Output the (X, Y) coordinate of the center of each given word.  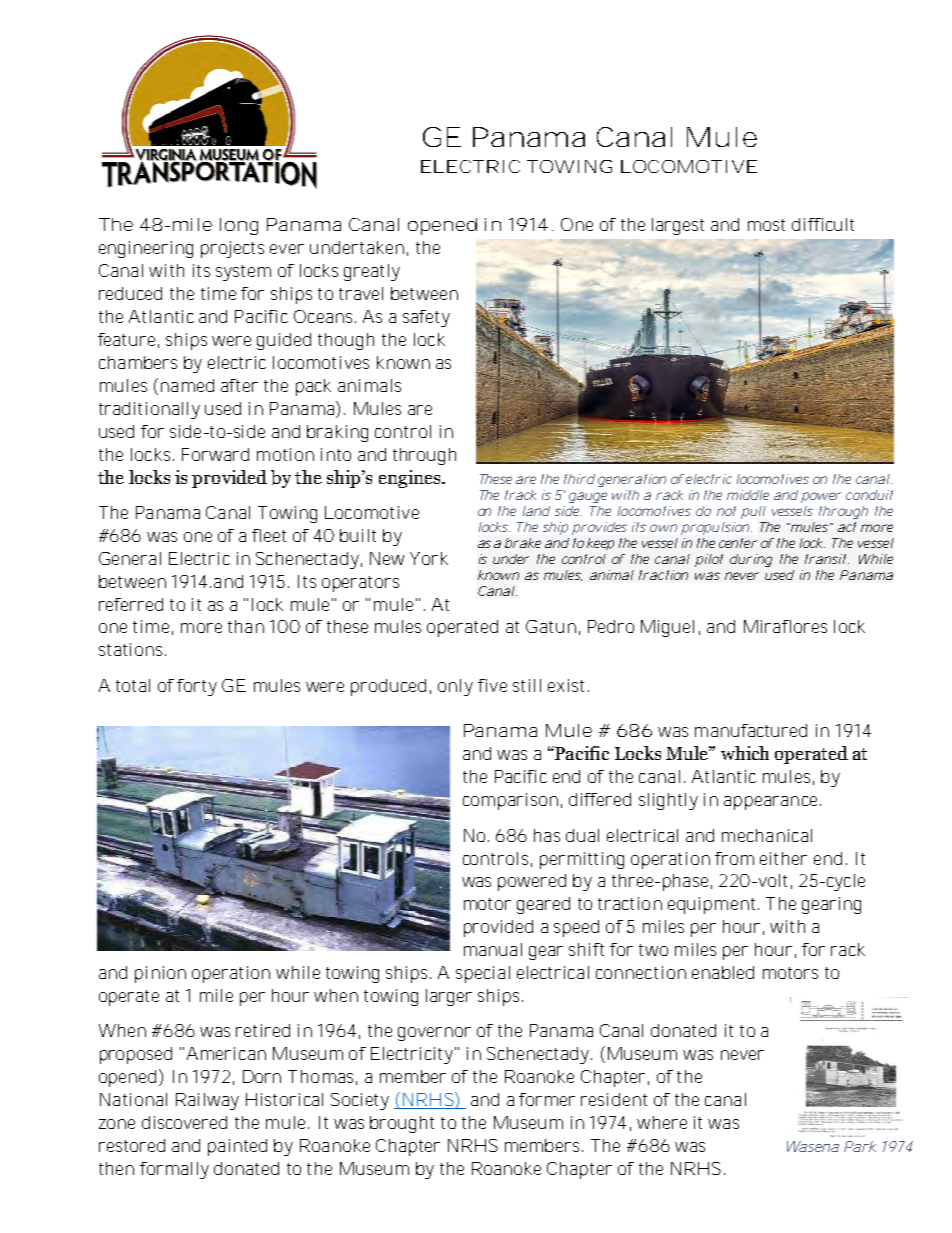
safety (426, 318)
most (766, 225)
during (751, 560)
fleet (269, 535)
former (547, 1099)
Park (860, 1146)
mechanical (767, 835)
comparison (510, 801)
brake (523, 543)
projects (232, 249)
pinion (160, 974)
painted (237, 1147)
